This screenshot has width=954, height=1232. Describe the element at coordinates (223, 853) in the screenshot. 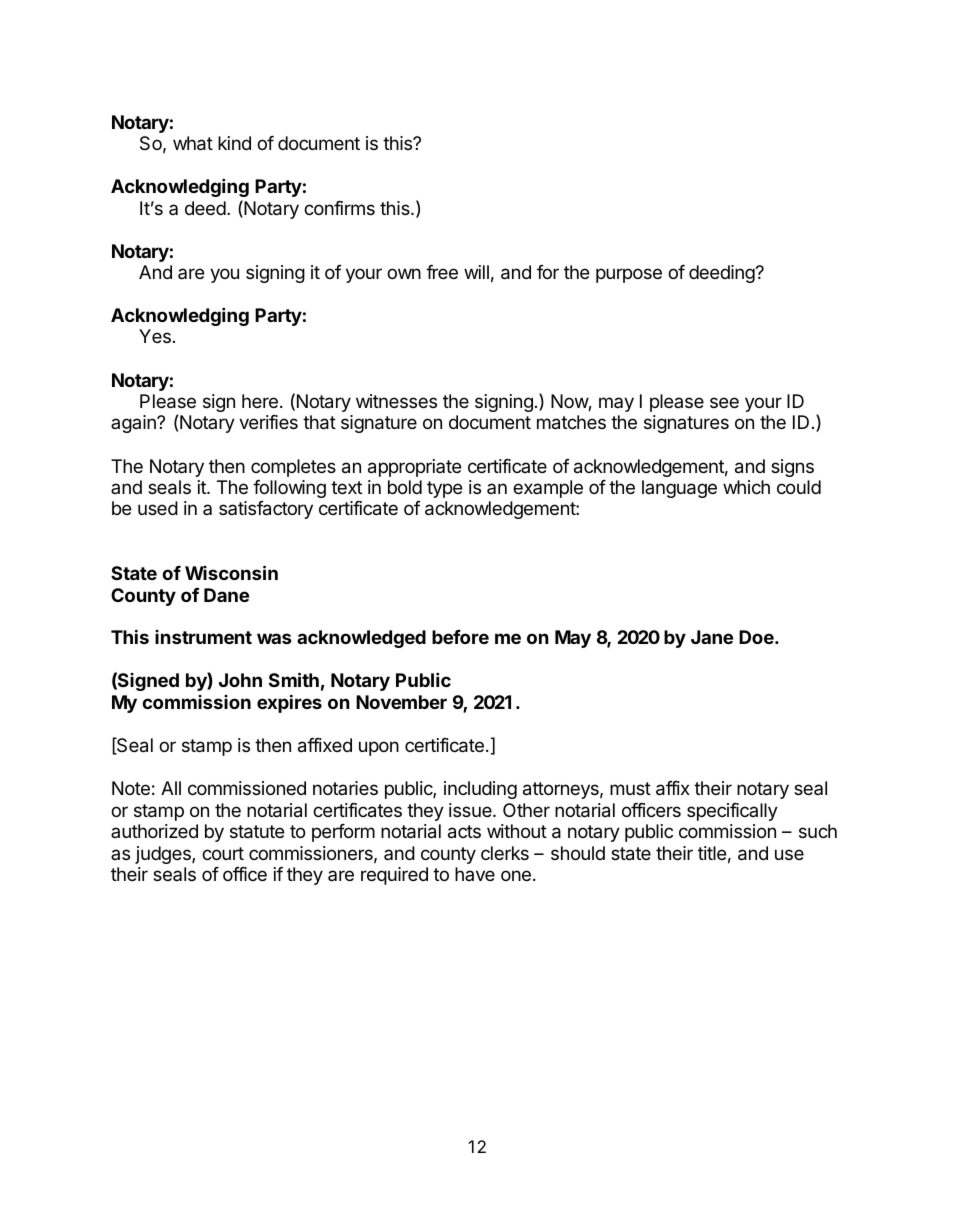

I see `court` at that location.
